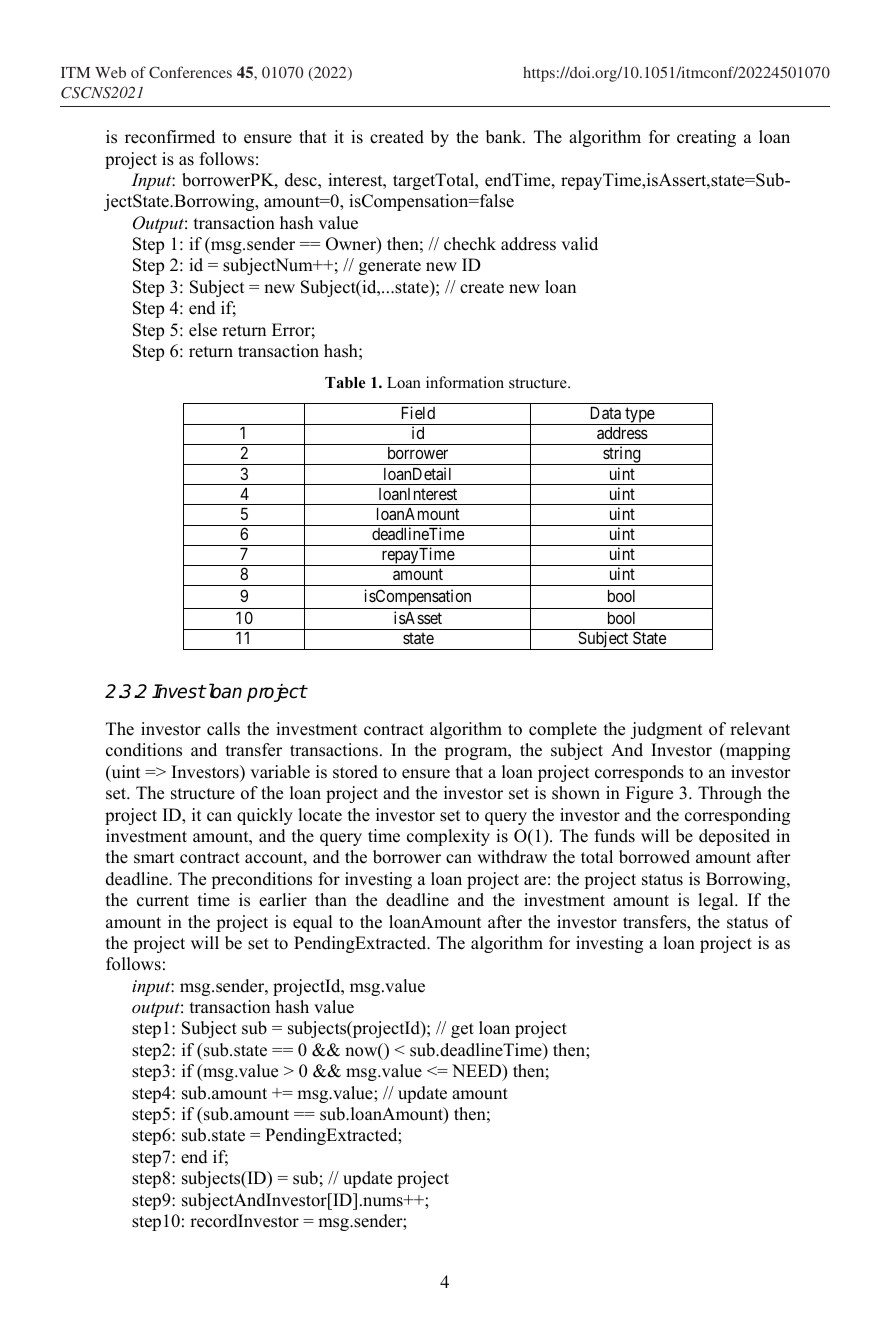  Describe the element at coordinates (163, 901) in the screenshot. I see `current` at that location.
